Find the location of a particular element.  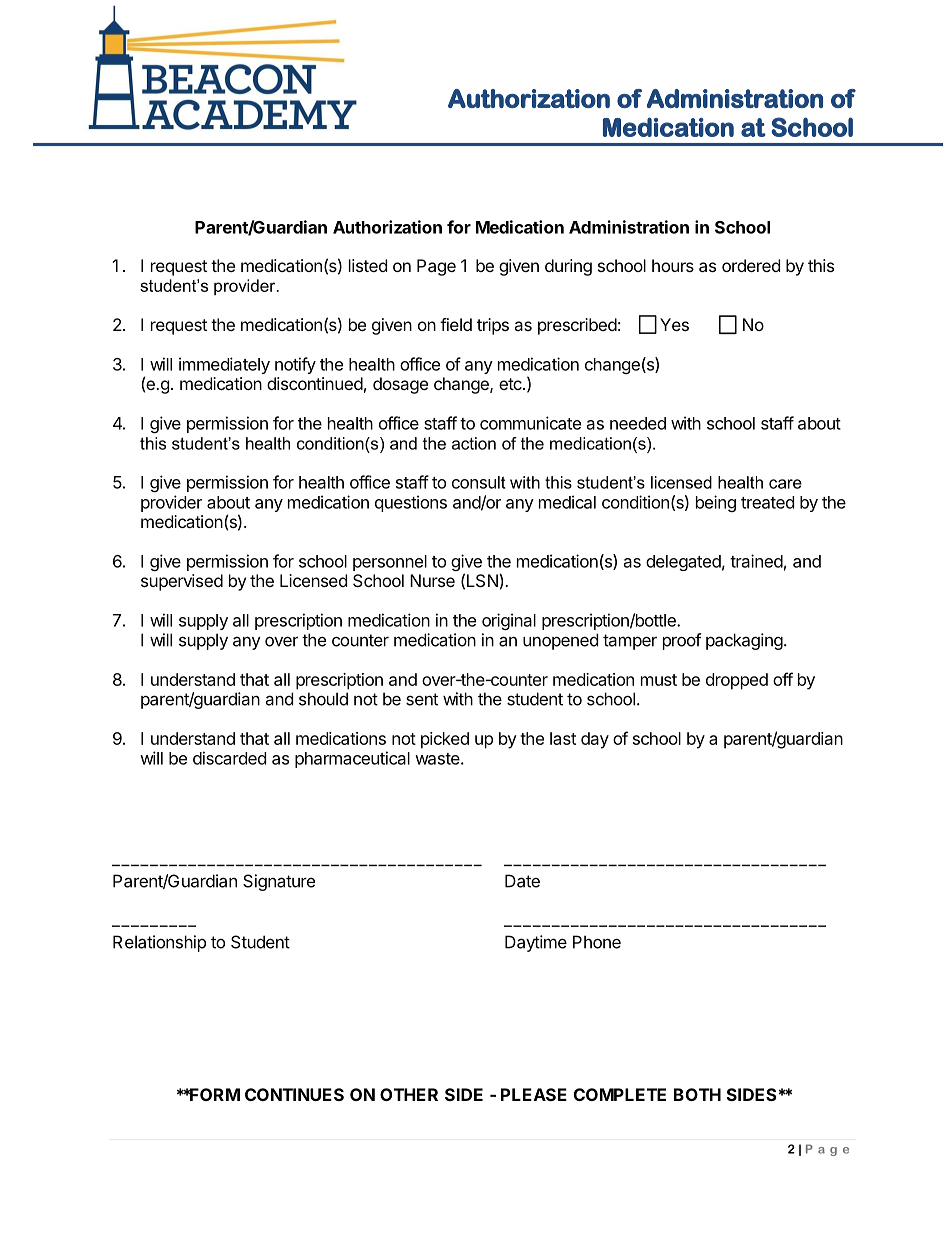

should is located at coordinates (323, 699).
